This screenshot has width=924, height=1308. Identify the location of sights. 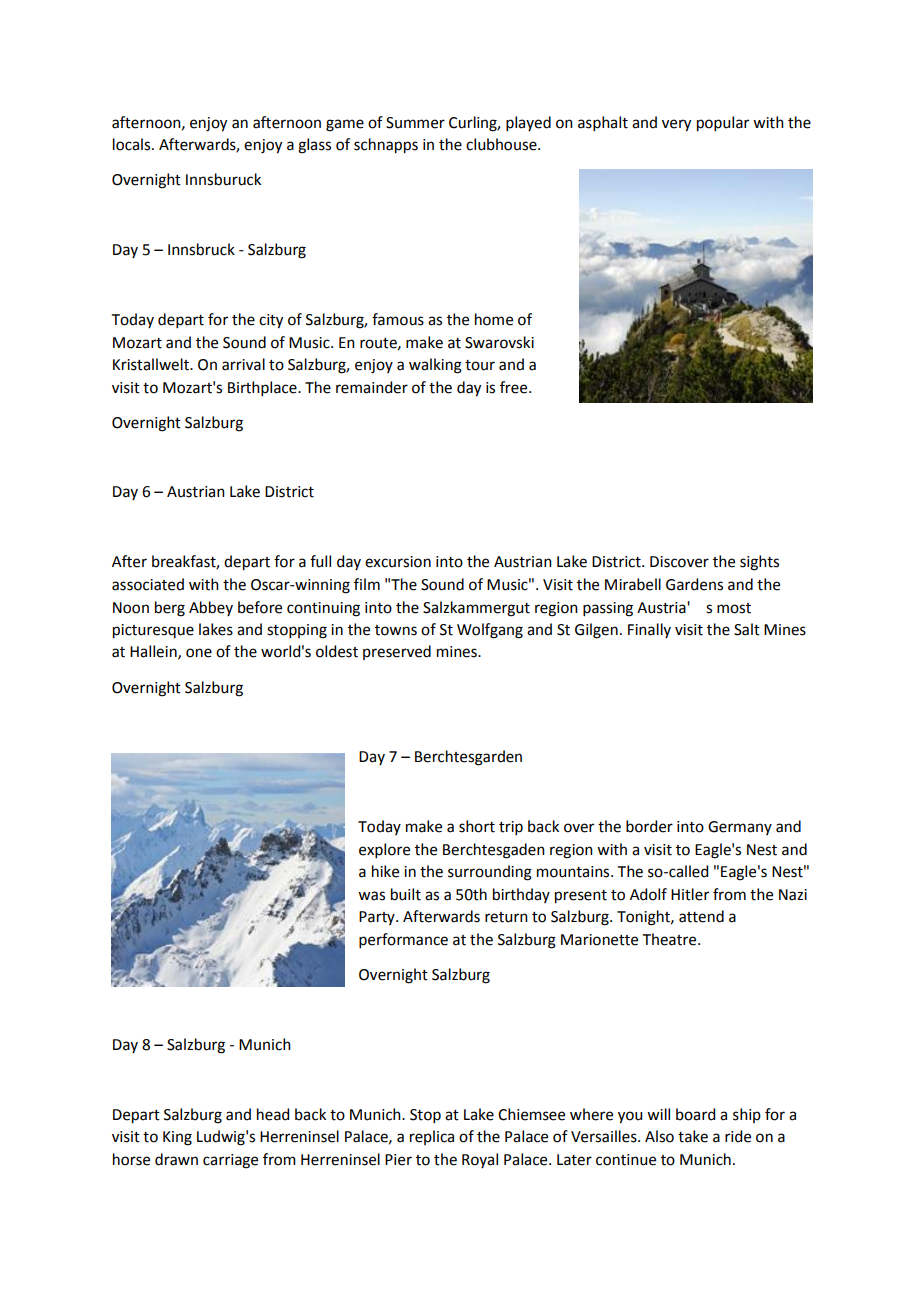
(759, 563).
